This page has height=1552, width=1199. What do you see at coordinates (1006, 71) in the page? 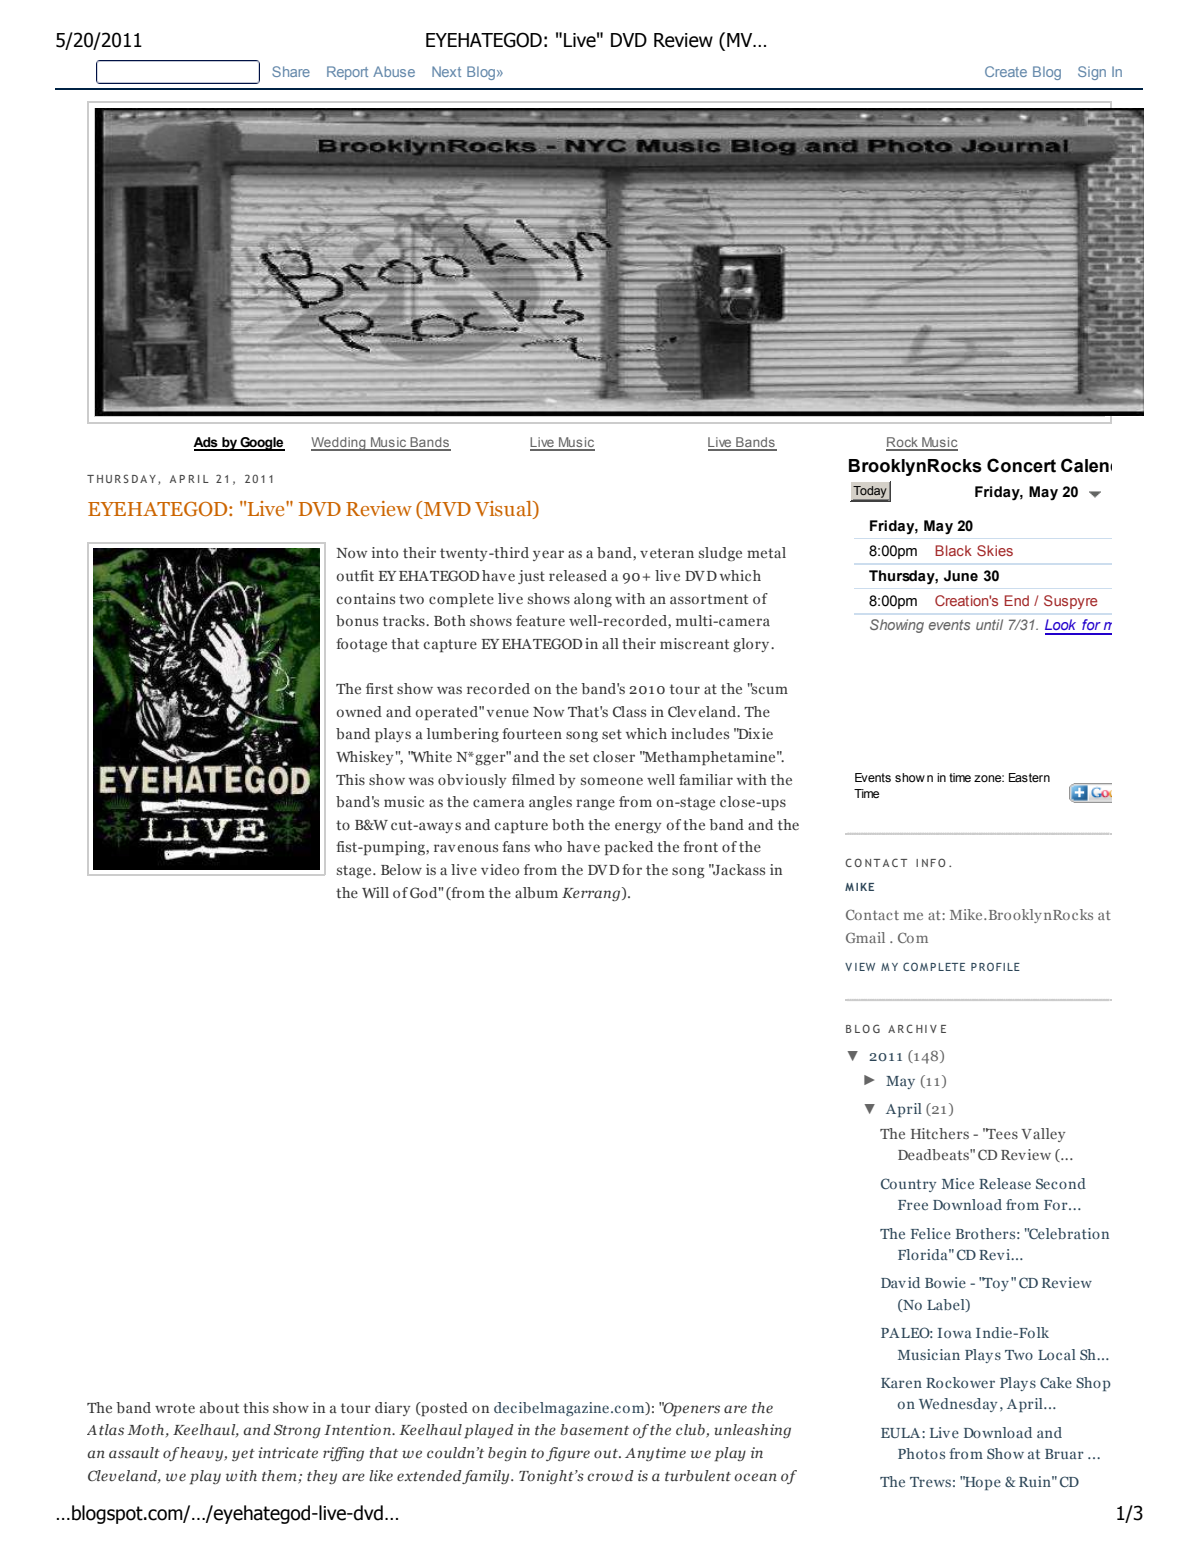
I see `Create` at bounding box center [1006, 71].
